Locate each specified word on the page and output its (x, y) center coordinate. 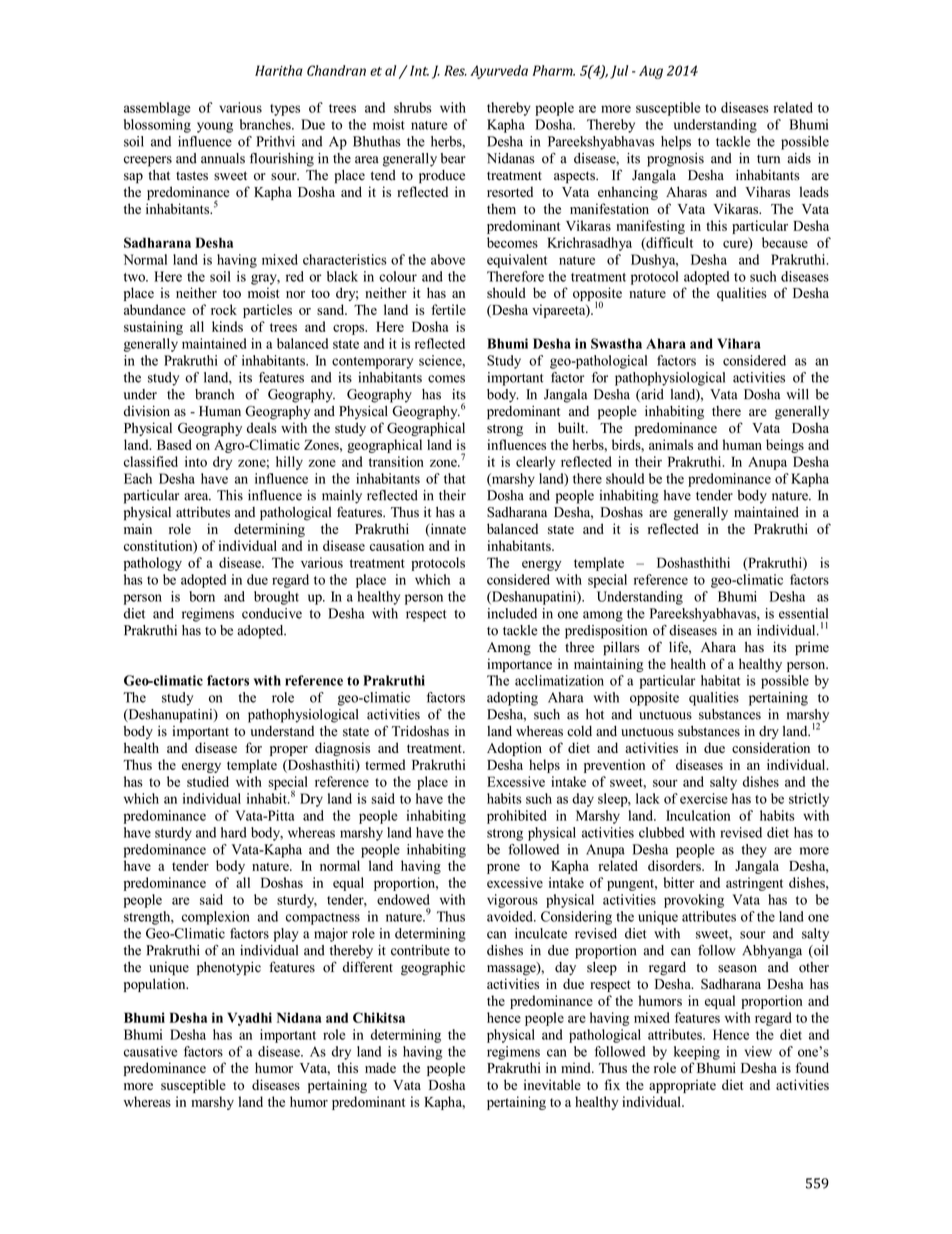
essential (803, 613)
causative (150, 1051)
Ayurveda (499, 72)
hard (234, 832)
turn (768, 159)
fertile (448, 309)
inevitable (552, 1084)
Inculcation (698, 815)
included (512, 613)
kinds (227, 326)
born (202, 596)
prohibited (517, 817)
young (215, 127)
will (797, 394)
